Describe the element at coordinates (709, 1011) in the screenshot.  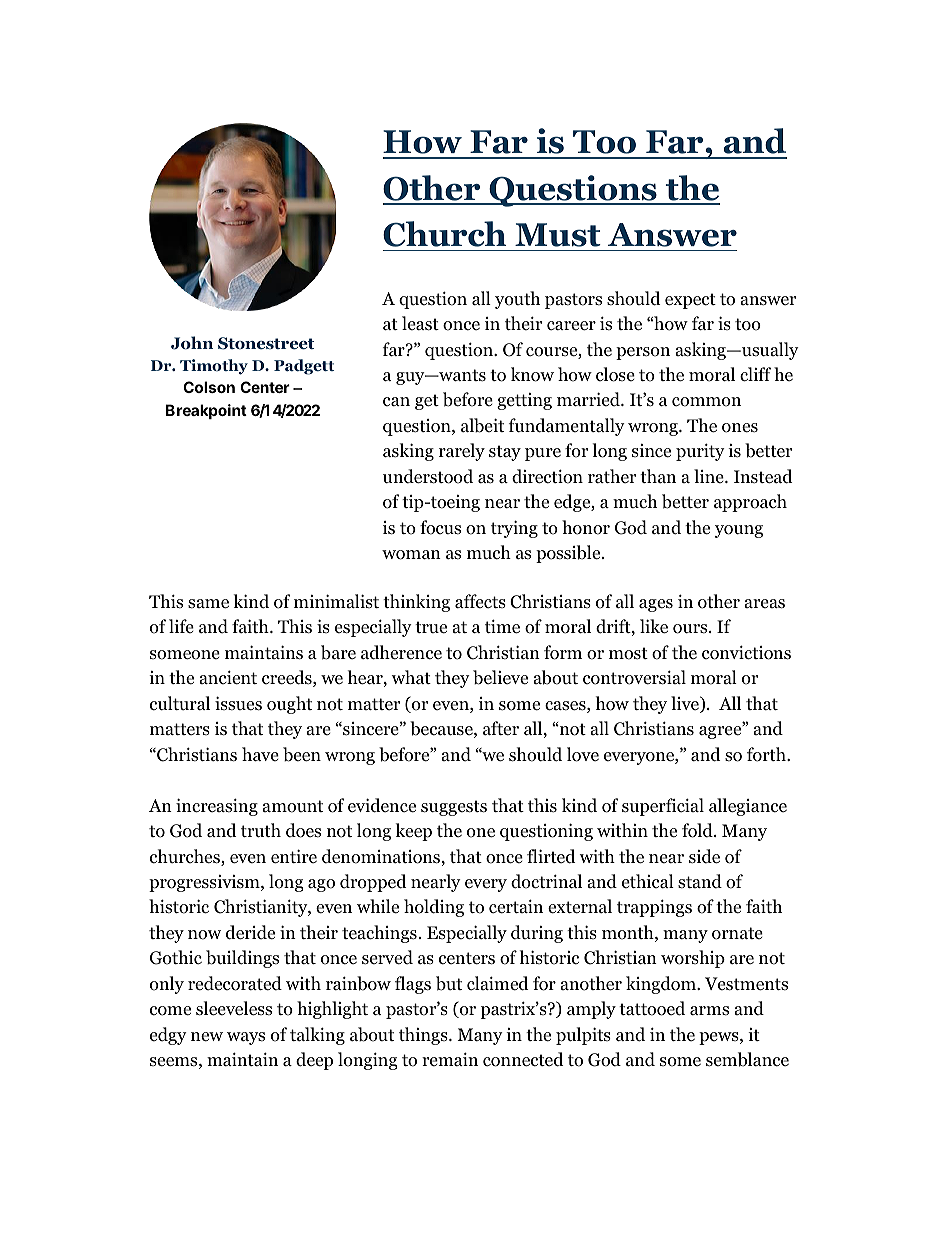
I see `arms` at that location.
